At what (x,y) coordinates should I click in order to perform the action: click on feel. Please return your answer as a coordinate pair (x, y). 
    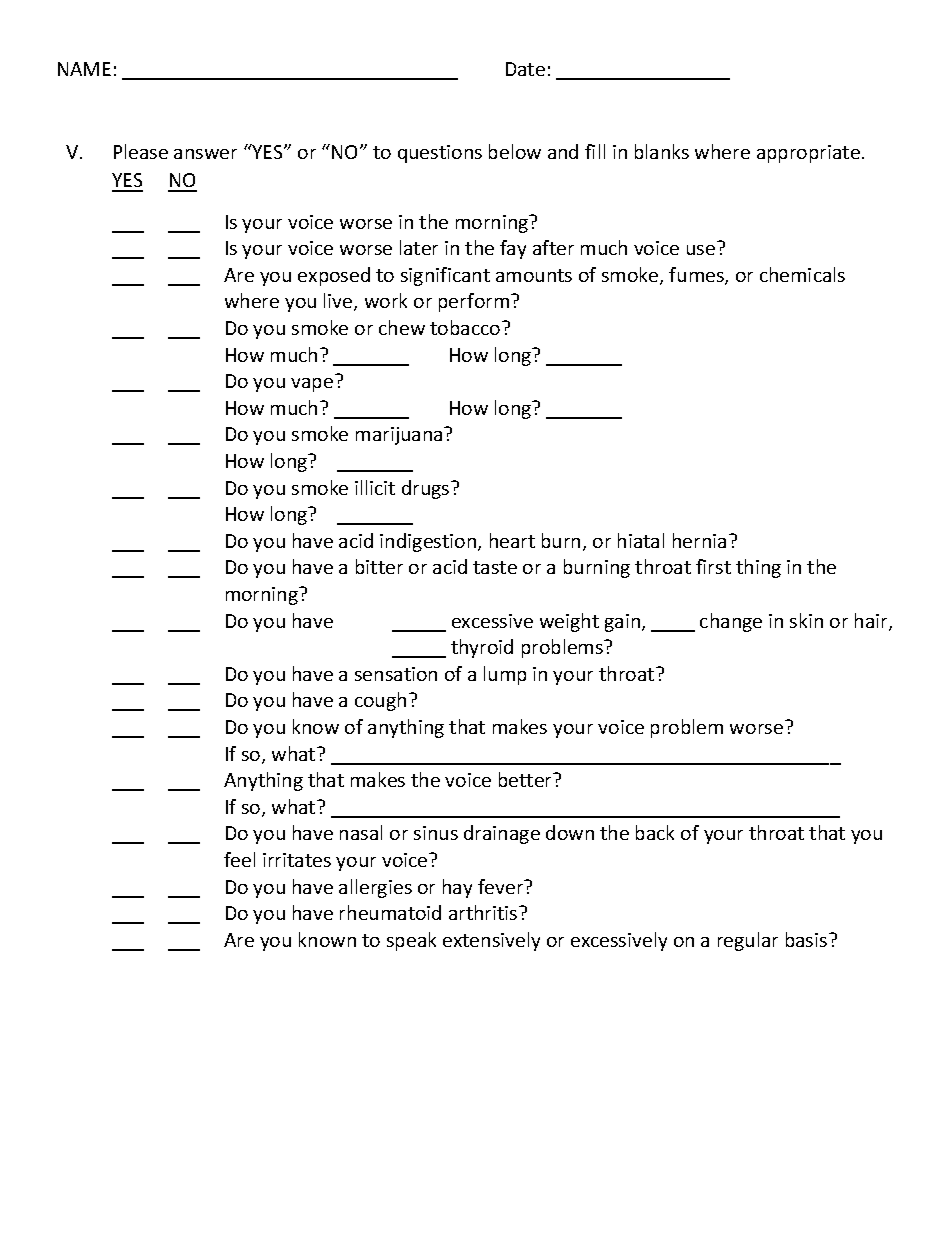
    Looking at the image, I should click on (239, 859).
